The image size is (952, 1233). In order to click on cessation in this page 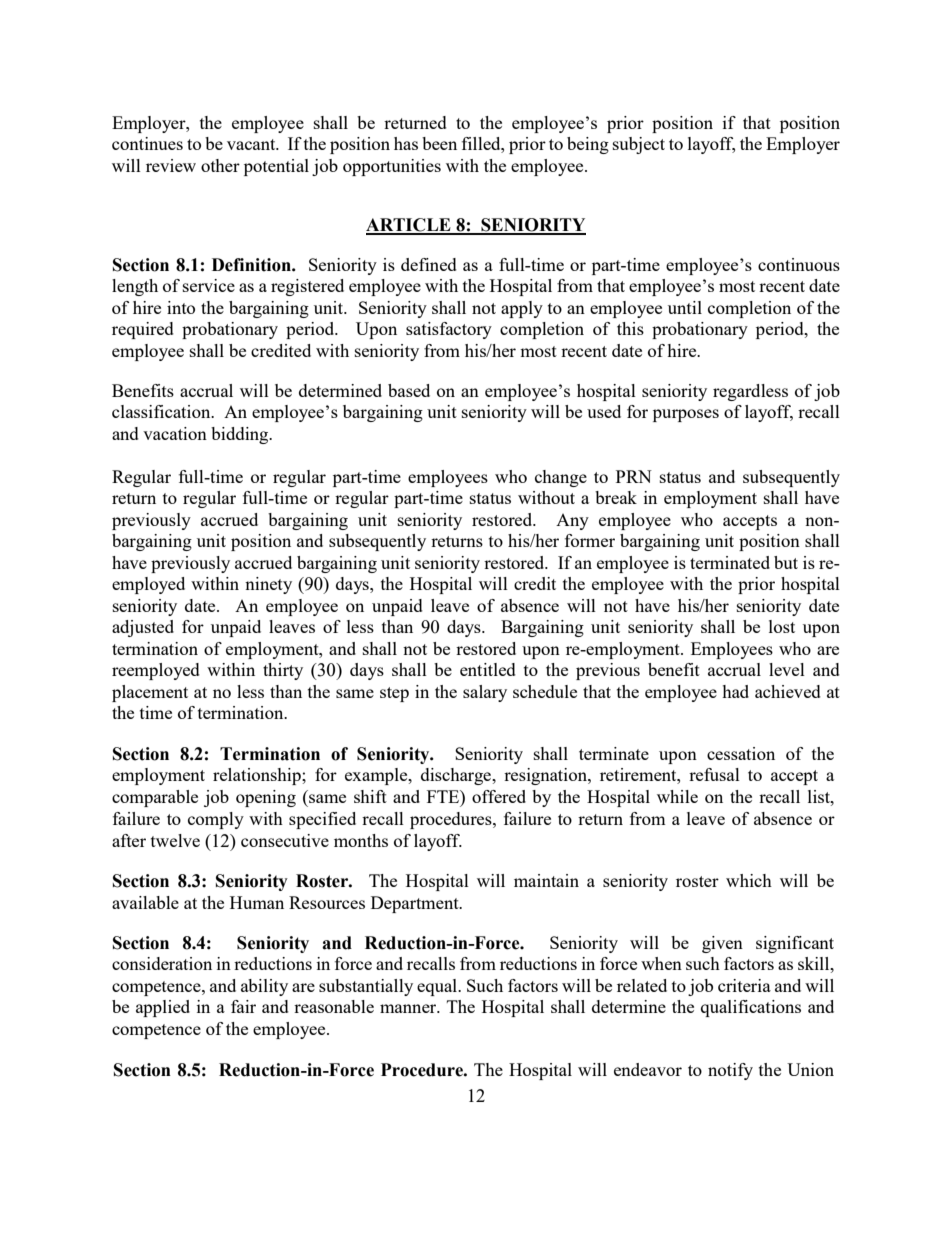, I will do `click(741, 753)`.
